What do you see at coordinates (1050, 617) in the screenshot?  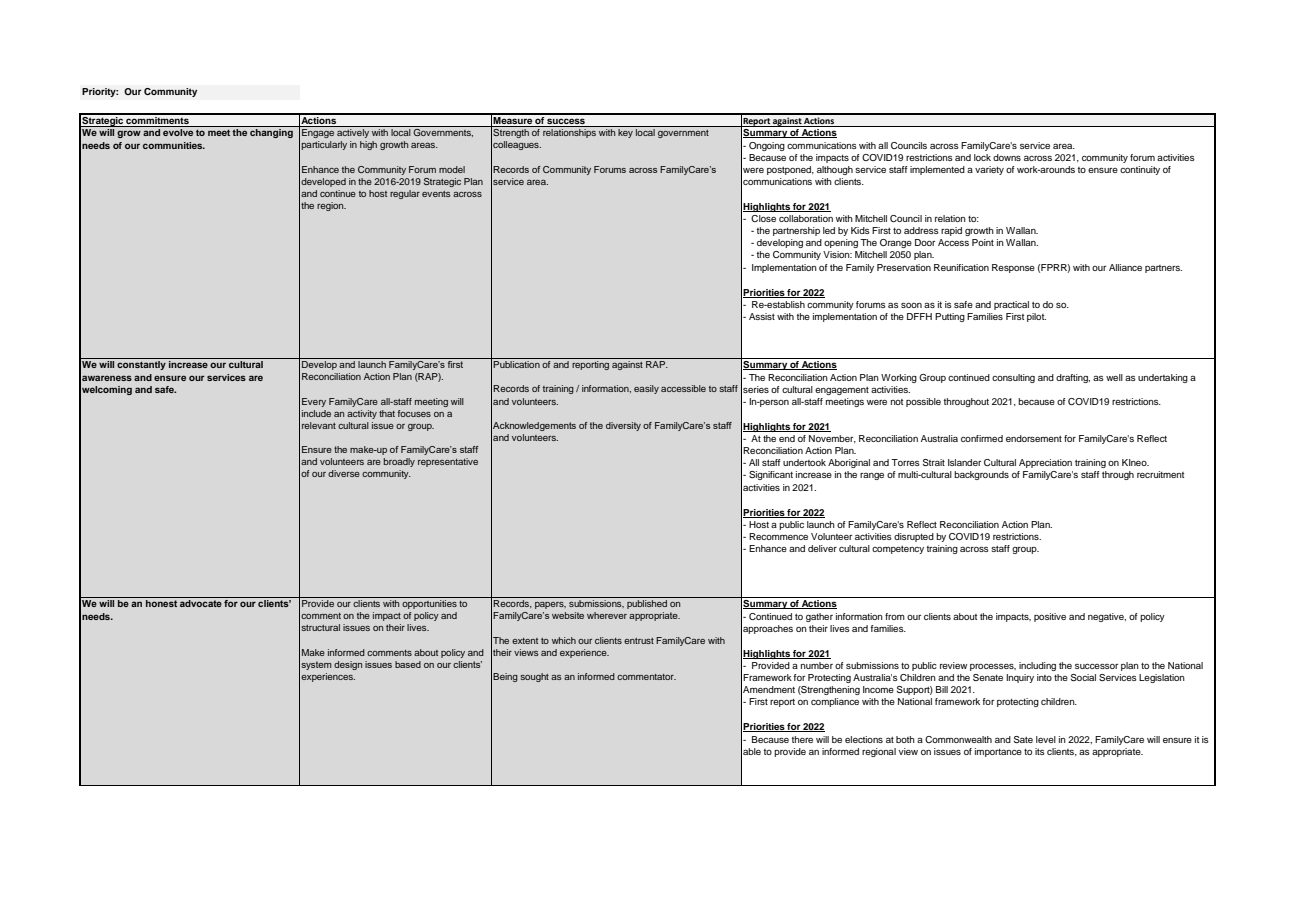 I see `positive` at bounding box center [1050, 617].
